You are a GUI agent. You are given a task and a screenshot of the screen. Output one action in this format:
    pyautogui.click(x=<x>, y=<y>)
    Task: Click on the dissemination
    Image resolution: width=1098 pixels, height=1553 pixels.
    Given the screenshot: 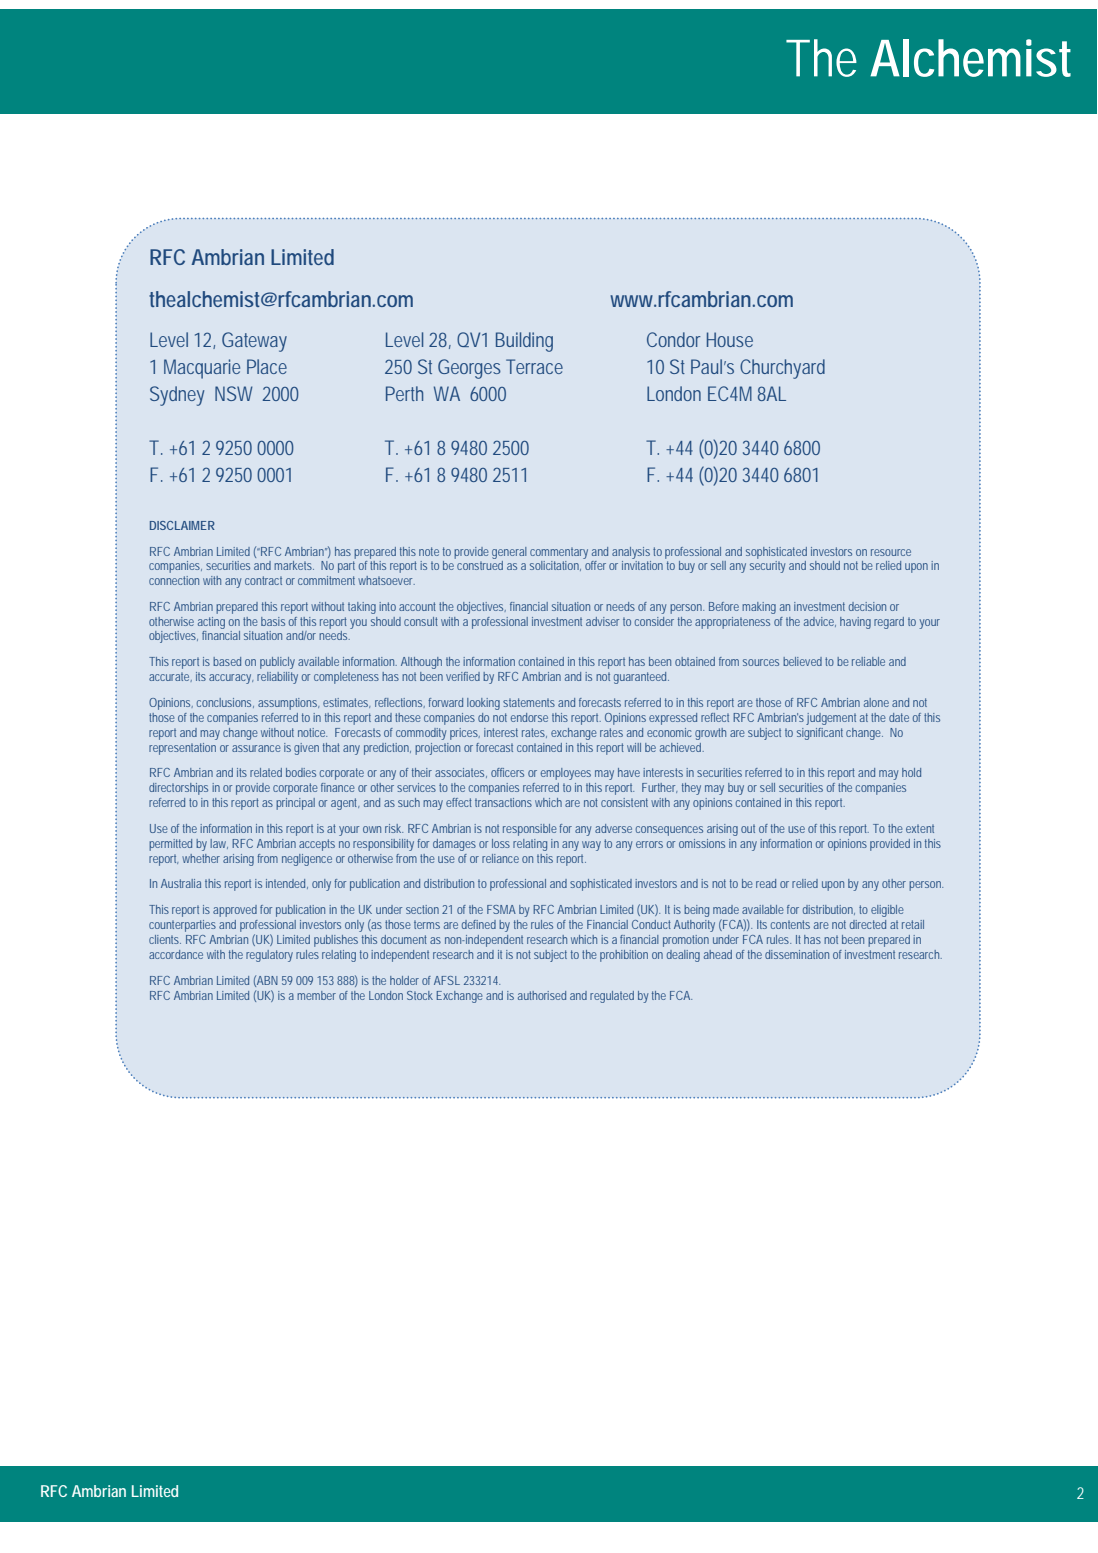 What is the action you would take?
    pyautogui.click(x=797, y=954)
